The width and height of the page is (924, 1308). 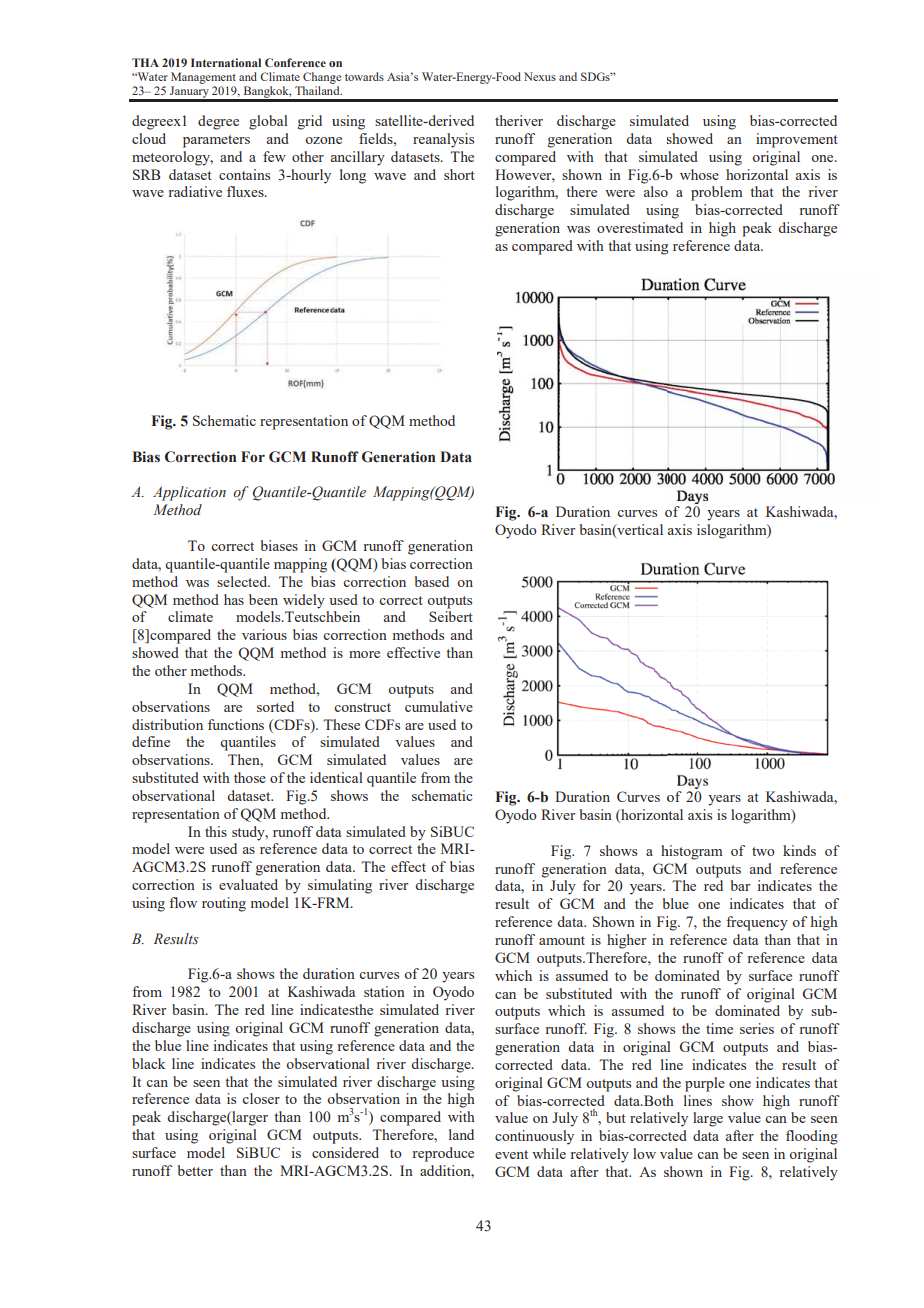 I want to click on those, so click(x=250, y=777).
